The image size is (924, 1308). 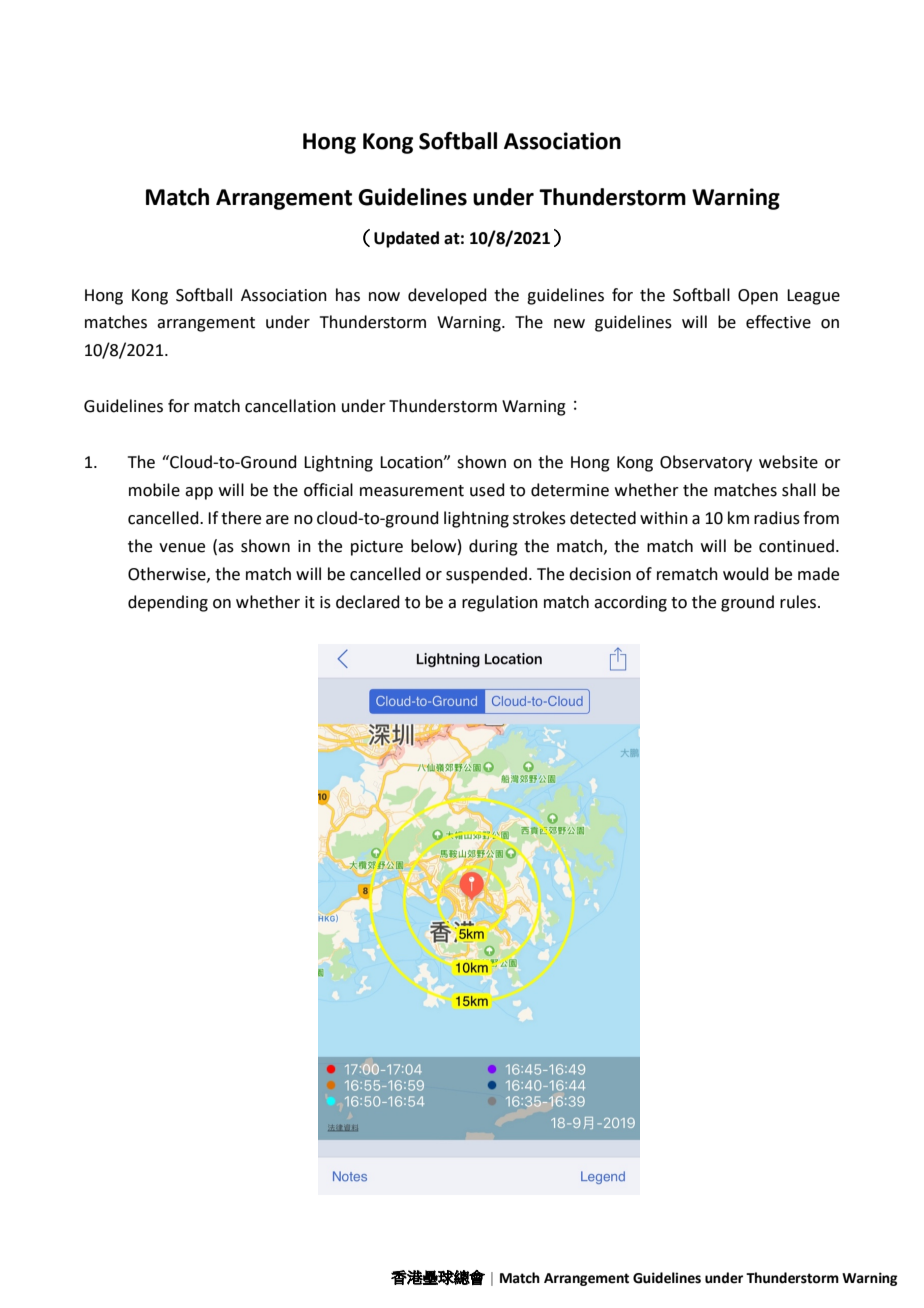 I want to click on Open, so click(x=758, y=297).
